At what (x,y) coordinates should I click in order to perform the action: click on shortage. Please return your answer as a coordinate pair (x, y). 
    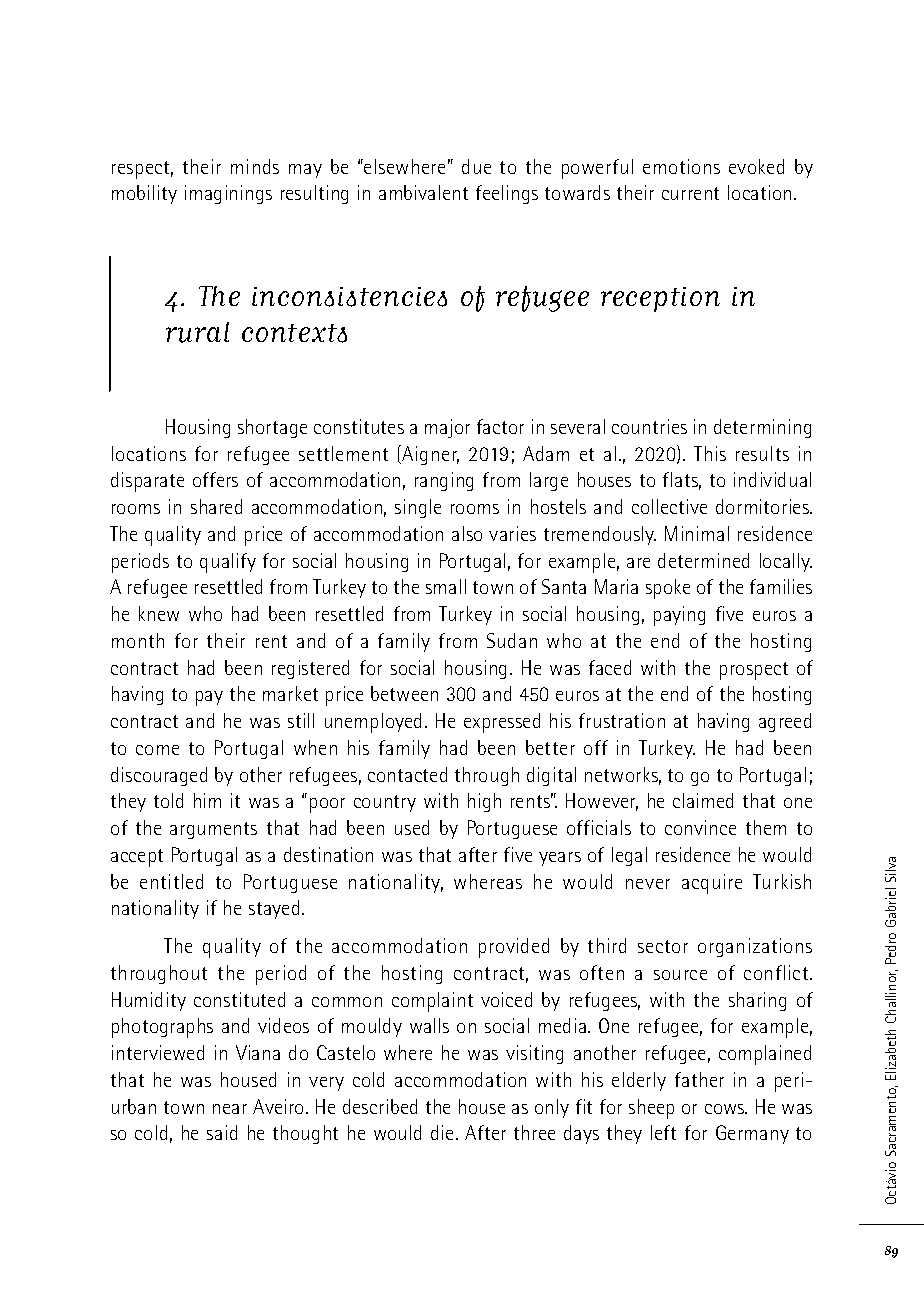
    Looking at the image, I should click on (272, 428).
